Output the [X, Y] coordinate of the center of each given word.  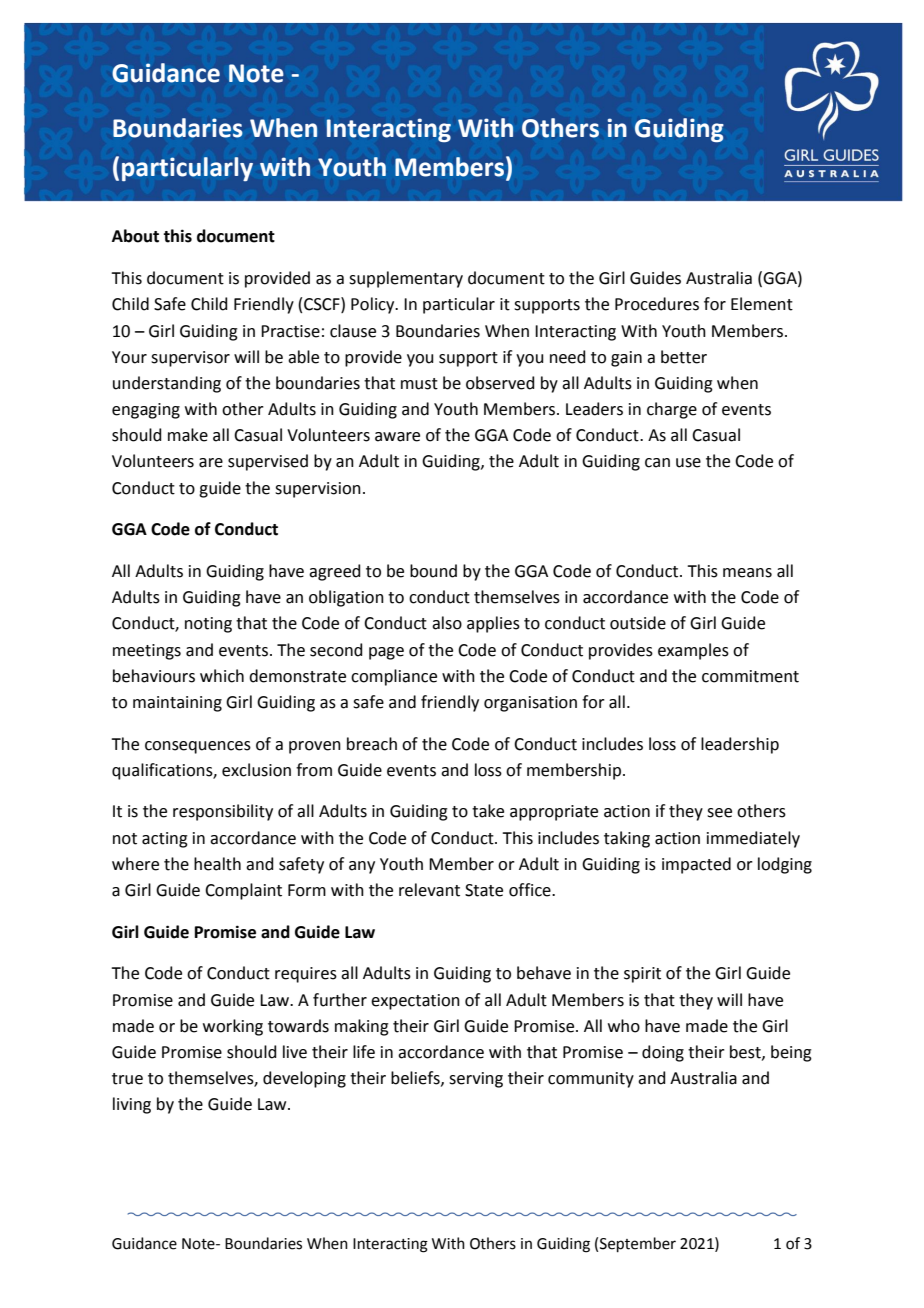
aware [397, 437]
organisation [530, 704]
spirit [642, 975]
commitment [750, 676]
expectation [415, 1002]
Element [762, 304]
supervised [268, 462]
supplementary [406, 279]
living [132, 1105]
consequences [198, 747]
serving [476, 1080]
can [657, 463]
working [233, 1027]
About [135, 236]
